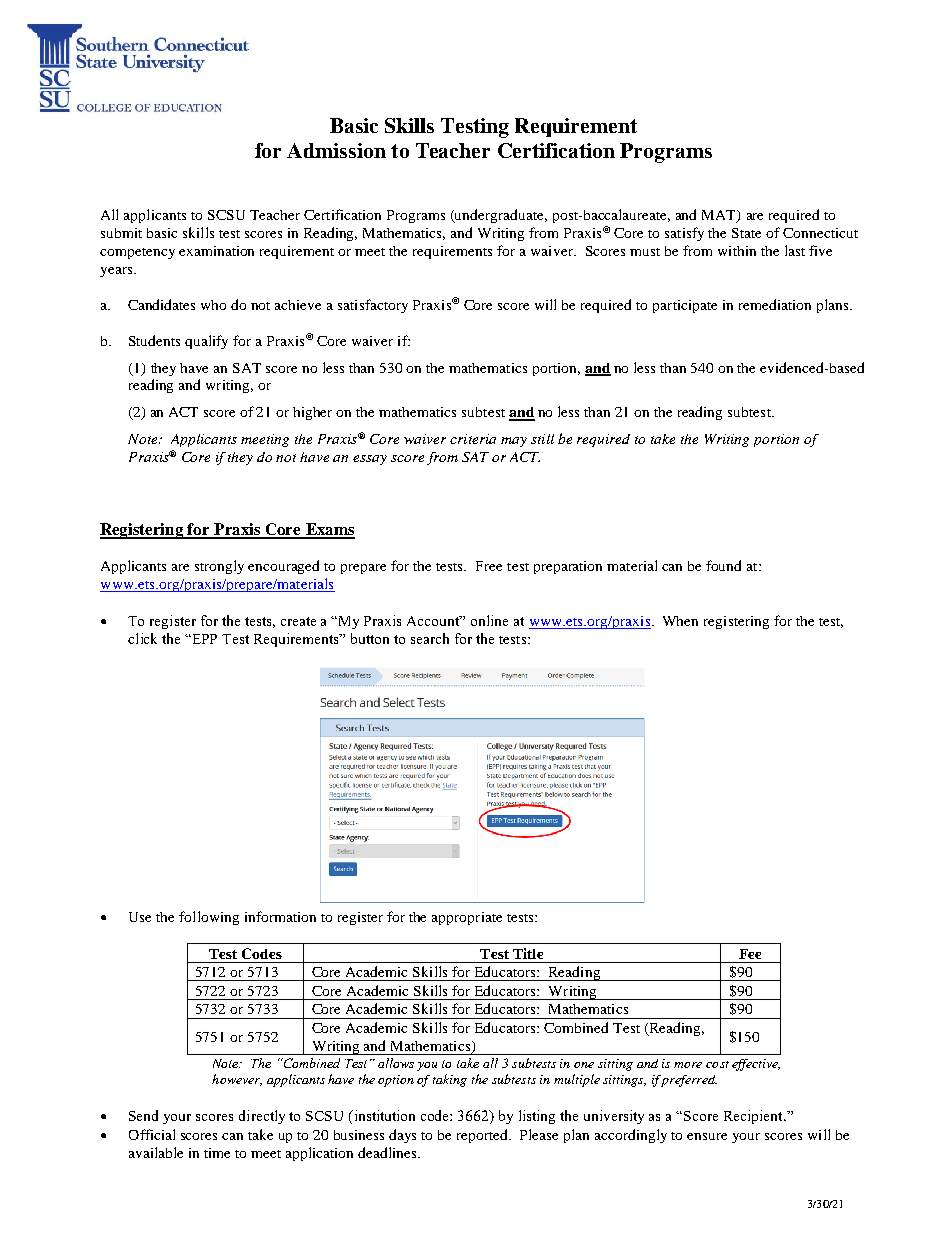  What do you see at coordinates (750, 954) in the document?
I see `Fee` at bounding box center [750, 954].
